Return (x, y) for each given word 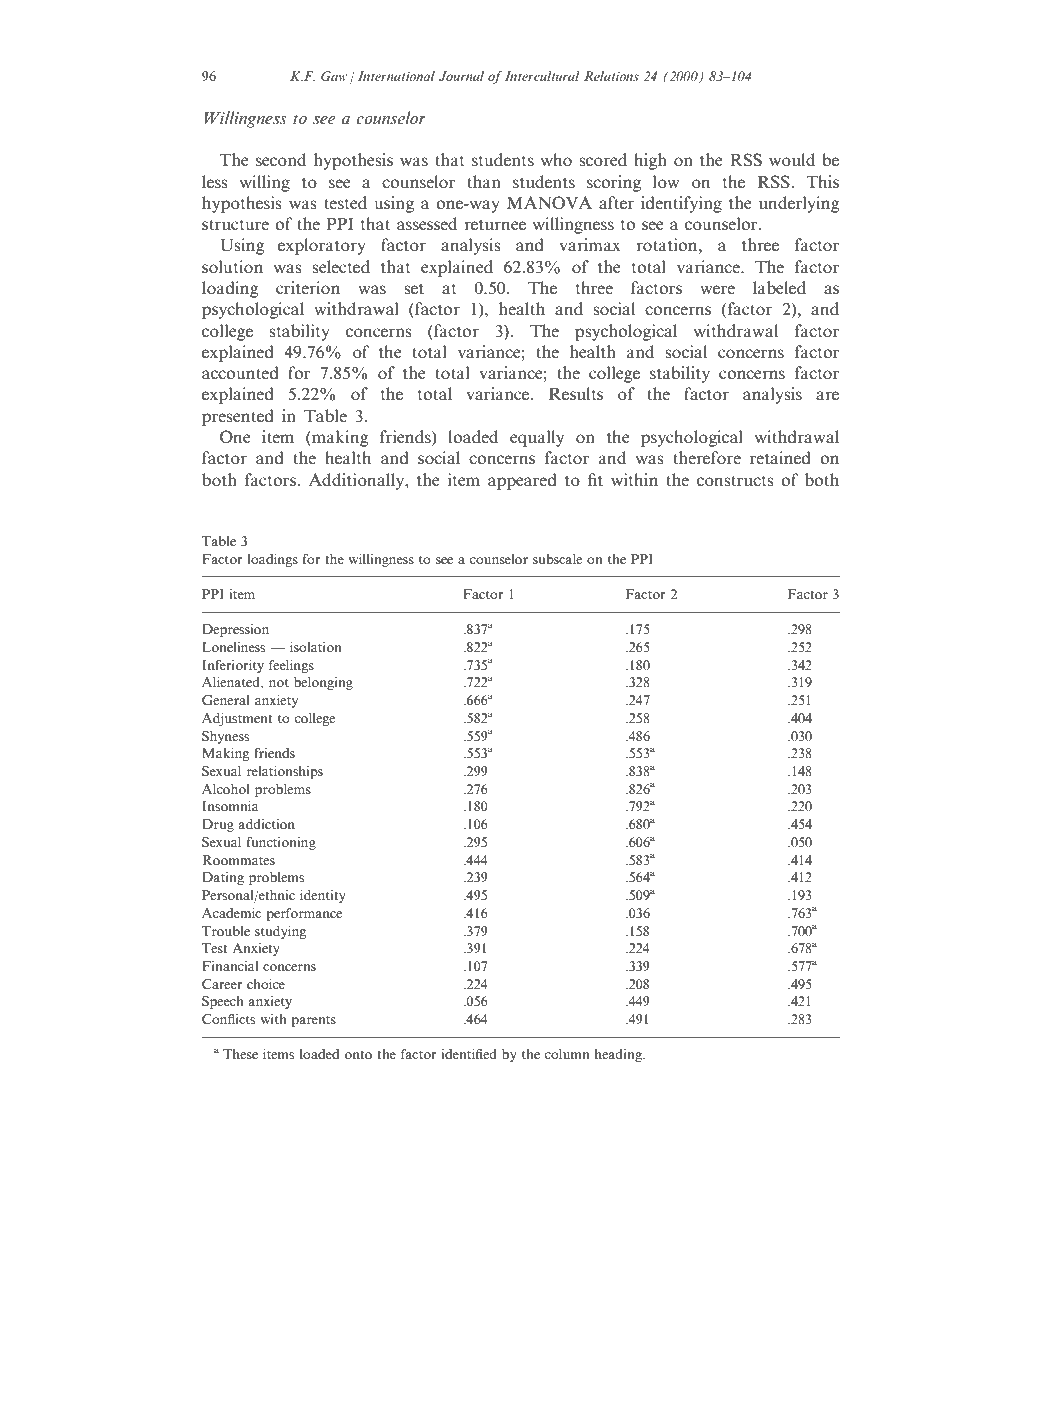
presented (238, 417)
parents (314, 1021)
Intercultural (542, 76)
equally (537, 438)
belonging (323, 683)
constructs (735, 480)
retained (780, 457)
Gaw (334, 76)
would (792, 159)
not (279, 683)
